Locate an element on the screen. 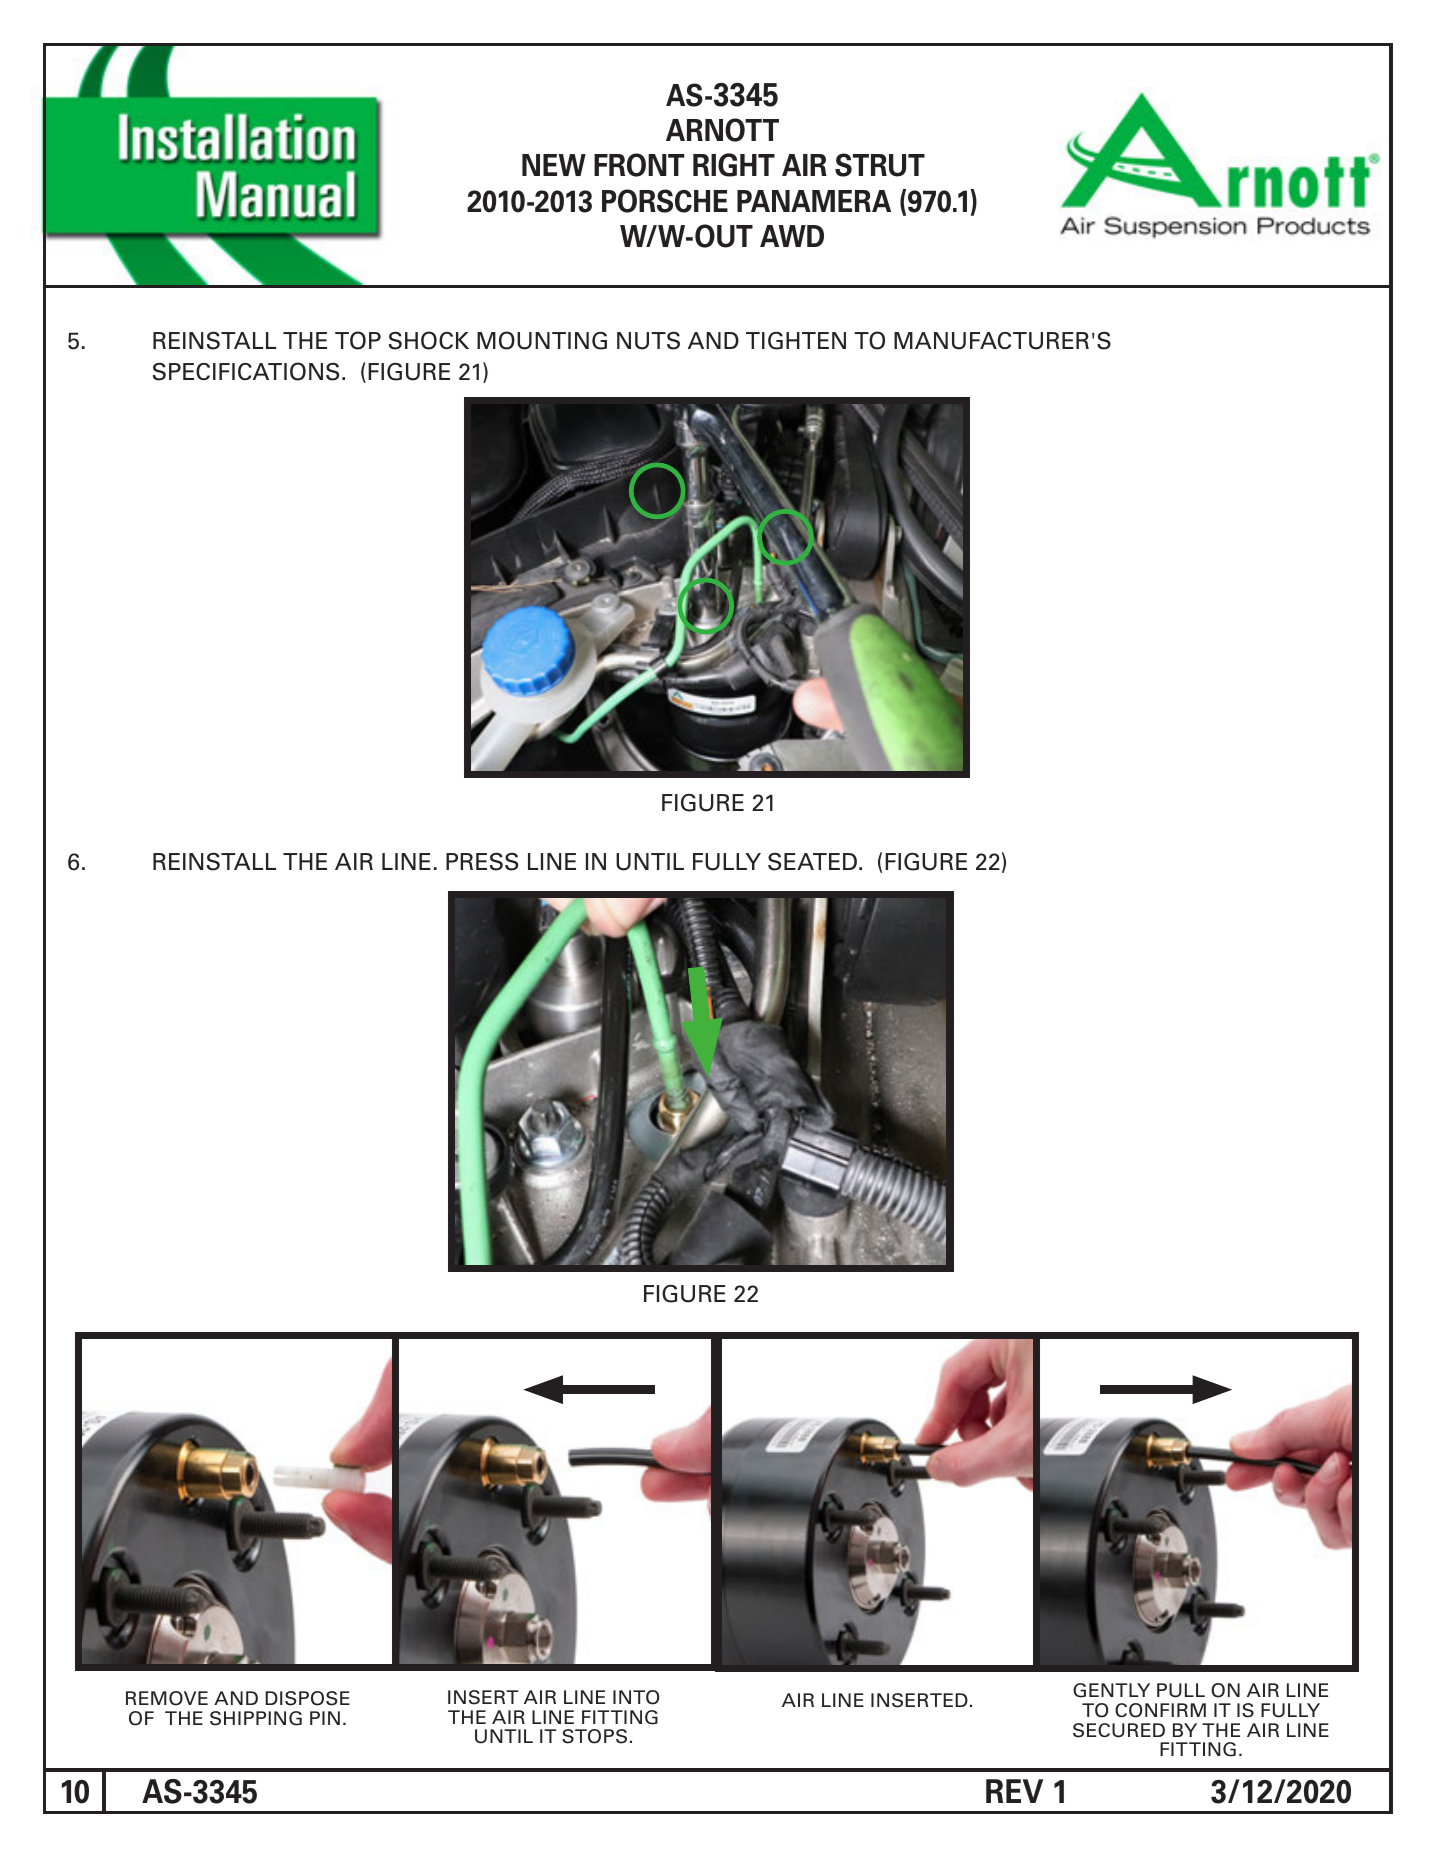  PORSCHE is located at coordinates (665, 201).
